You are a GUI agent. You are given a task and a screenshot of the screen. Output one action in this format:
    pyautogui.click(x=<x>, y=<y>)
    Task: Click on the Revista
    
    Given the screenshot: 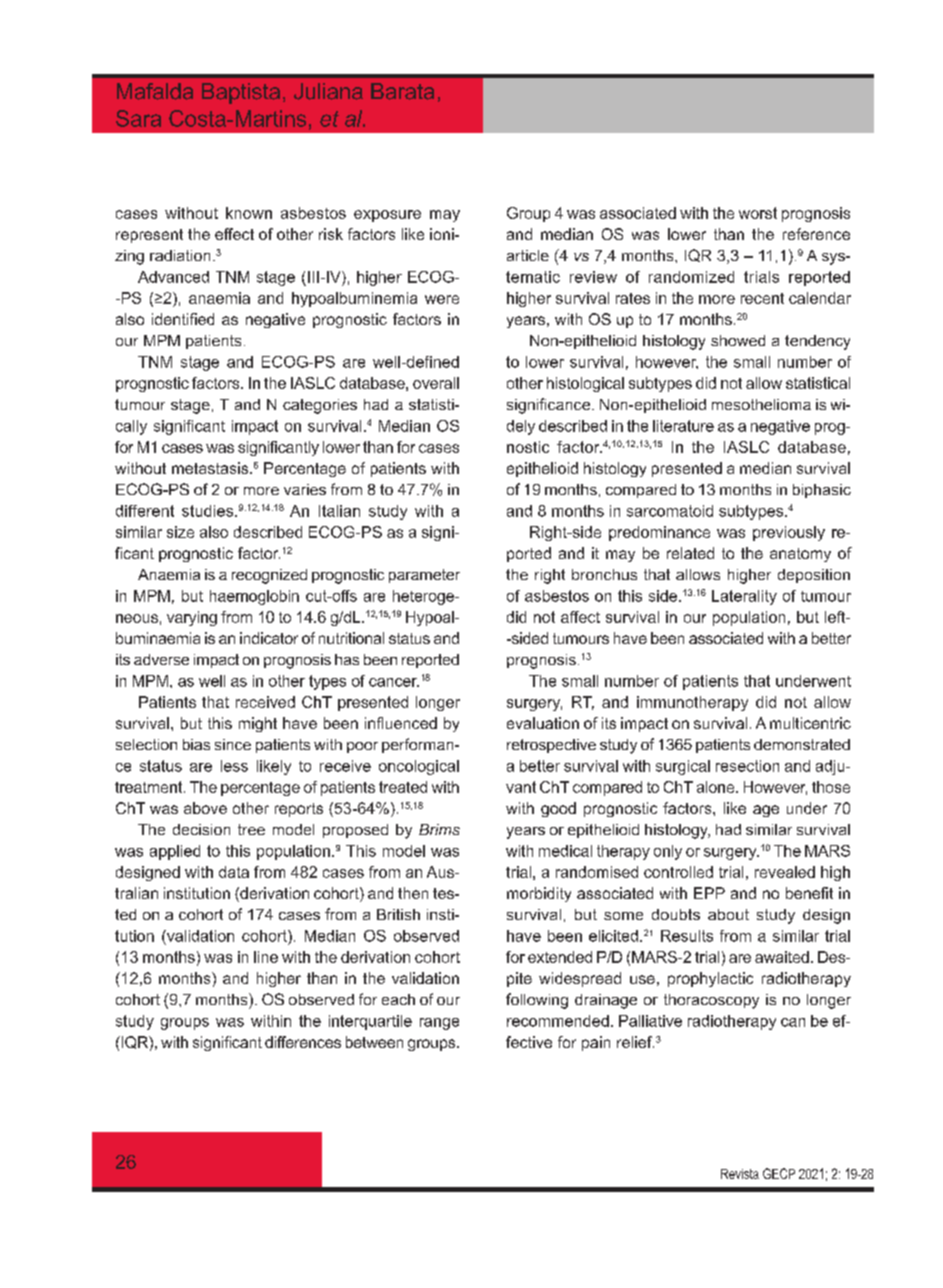 What is the action you would take?
    pyautogui.click(x=740, y=1174)
